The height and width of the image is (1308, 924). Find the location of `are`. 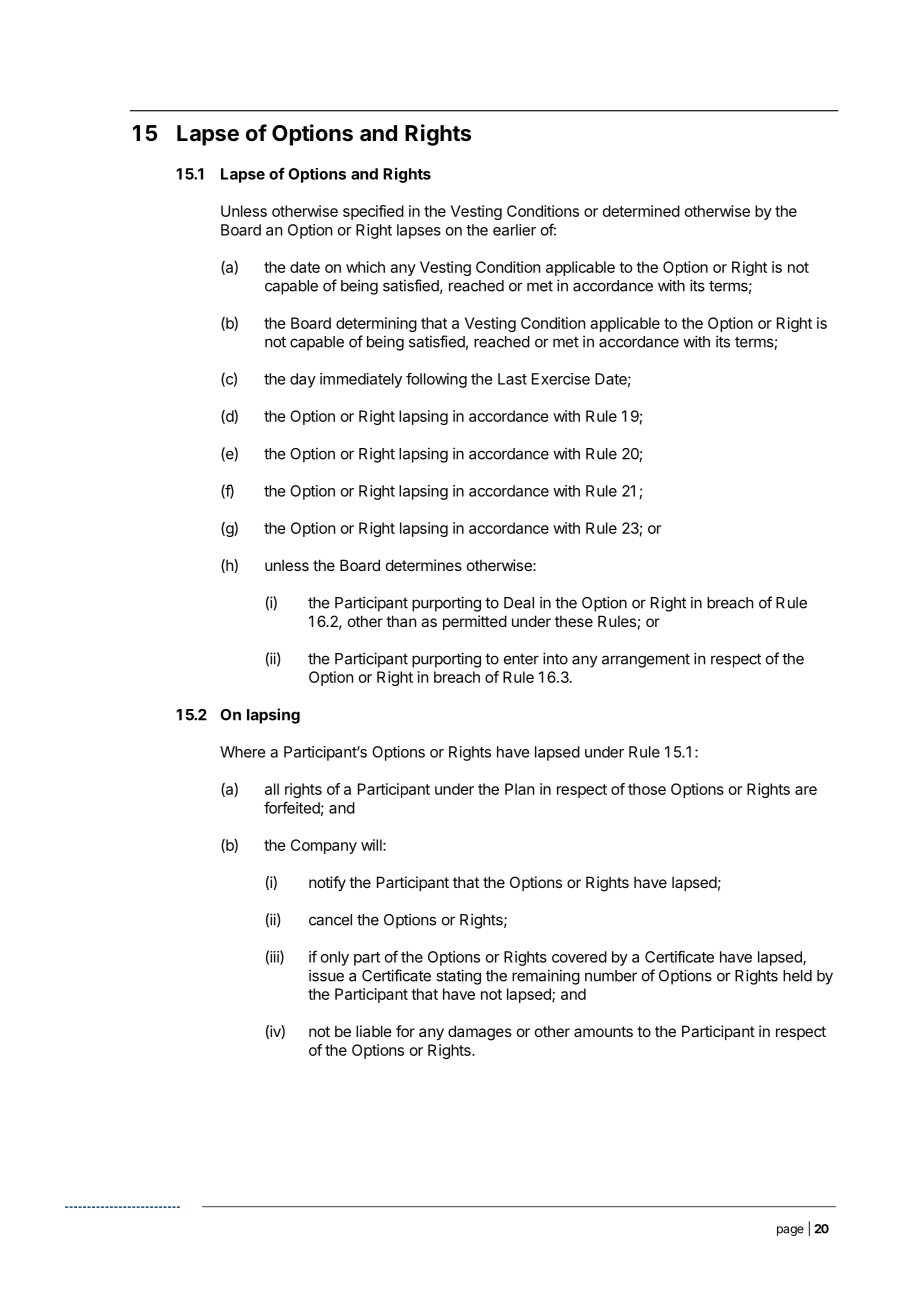

are is located at coordinates (806, 790).
